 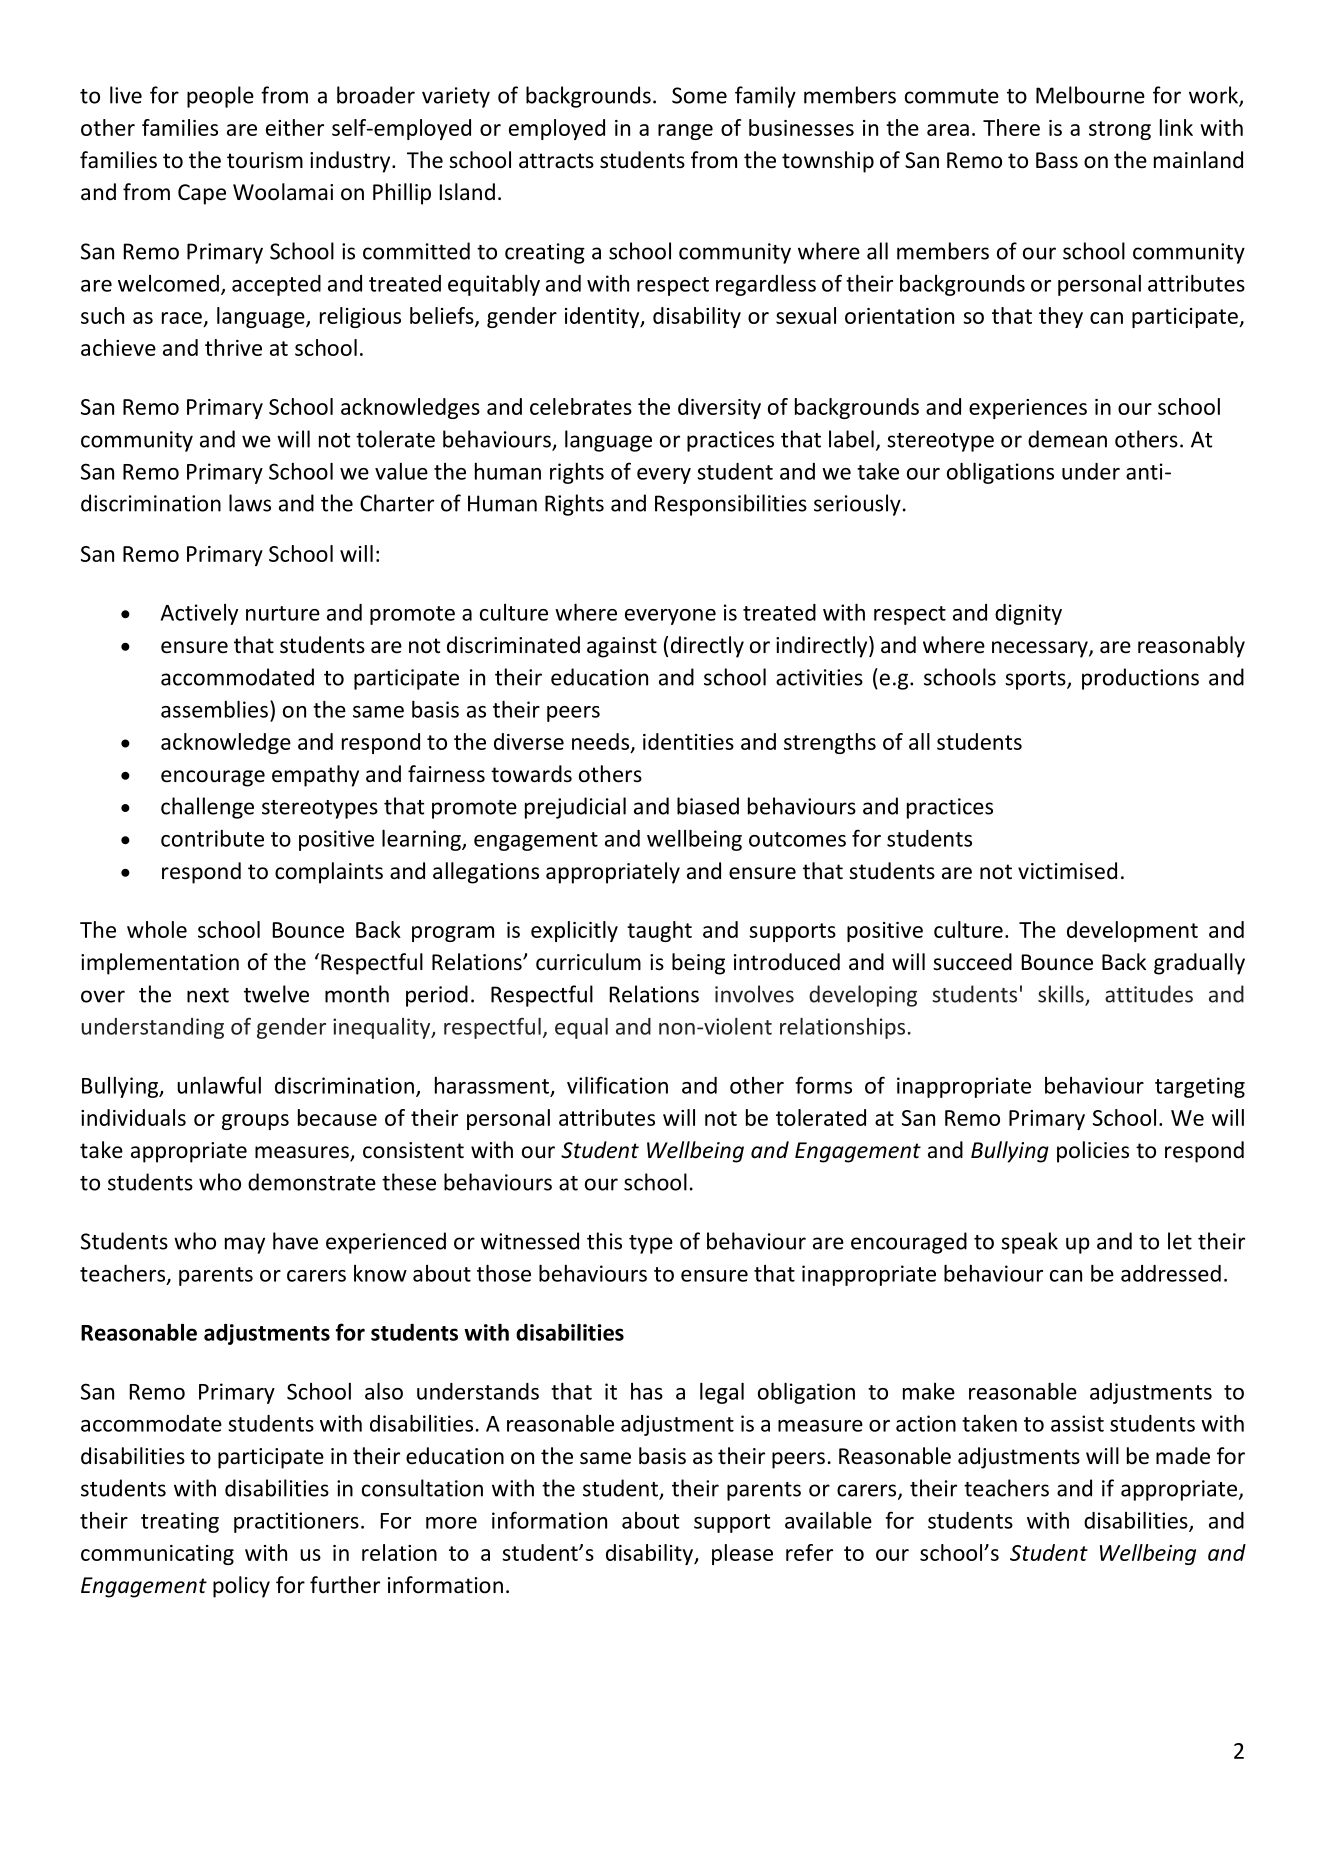 I want to click on tourism, so click(x=265, y=160).
